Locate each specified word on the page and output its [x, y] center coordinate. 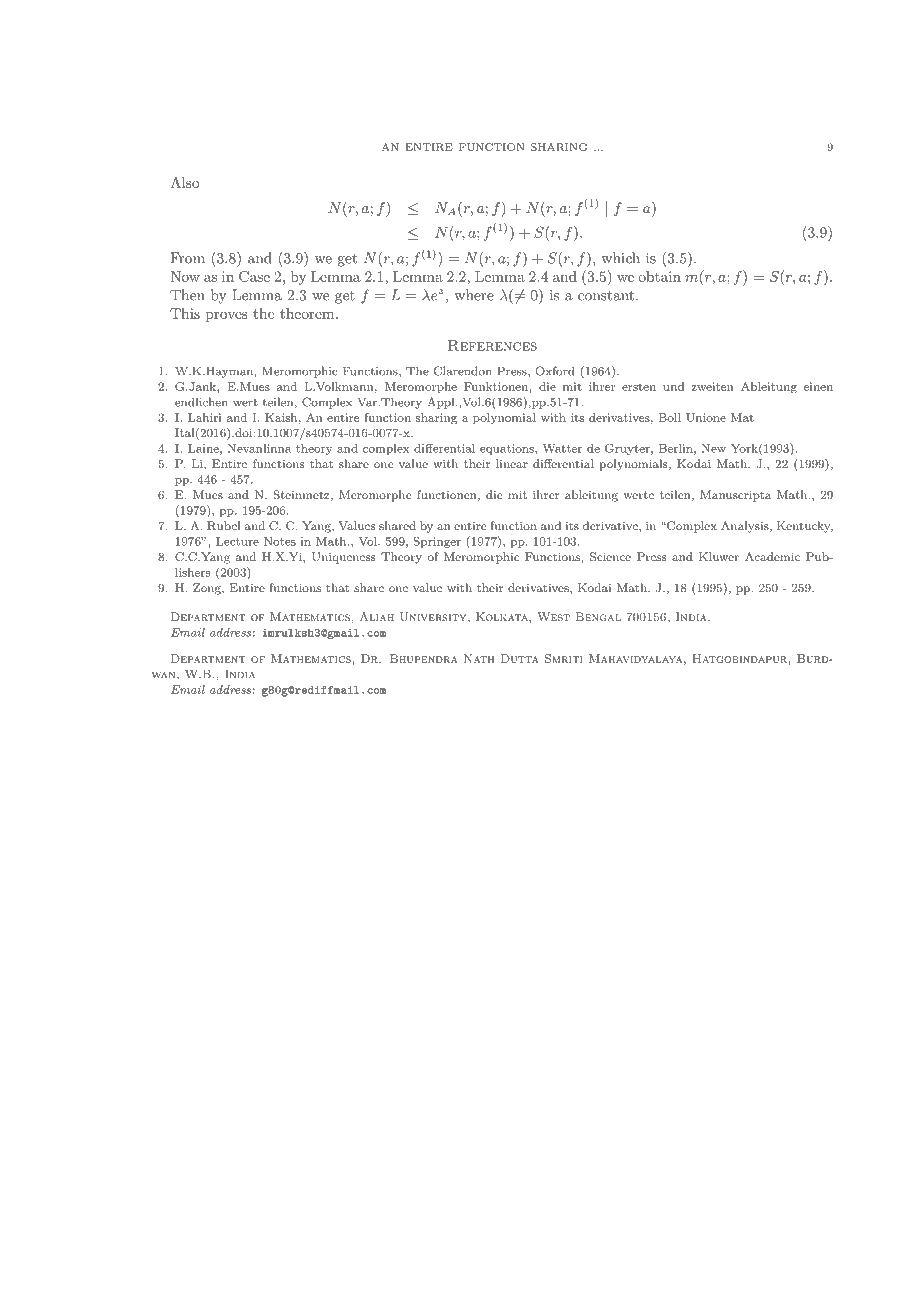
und [673, 386]
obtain [659, 276]
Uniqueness [343, 558]
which [620, 258]
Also [185, 182]
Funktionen [496, 386]
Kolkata [503, 616]
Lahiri [205, 417]
